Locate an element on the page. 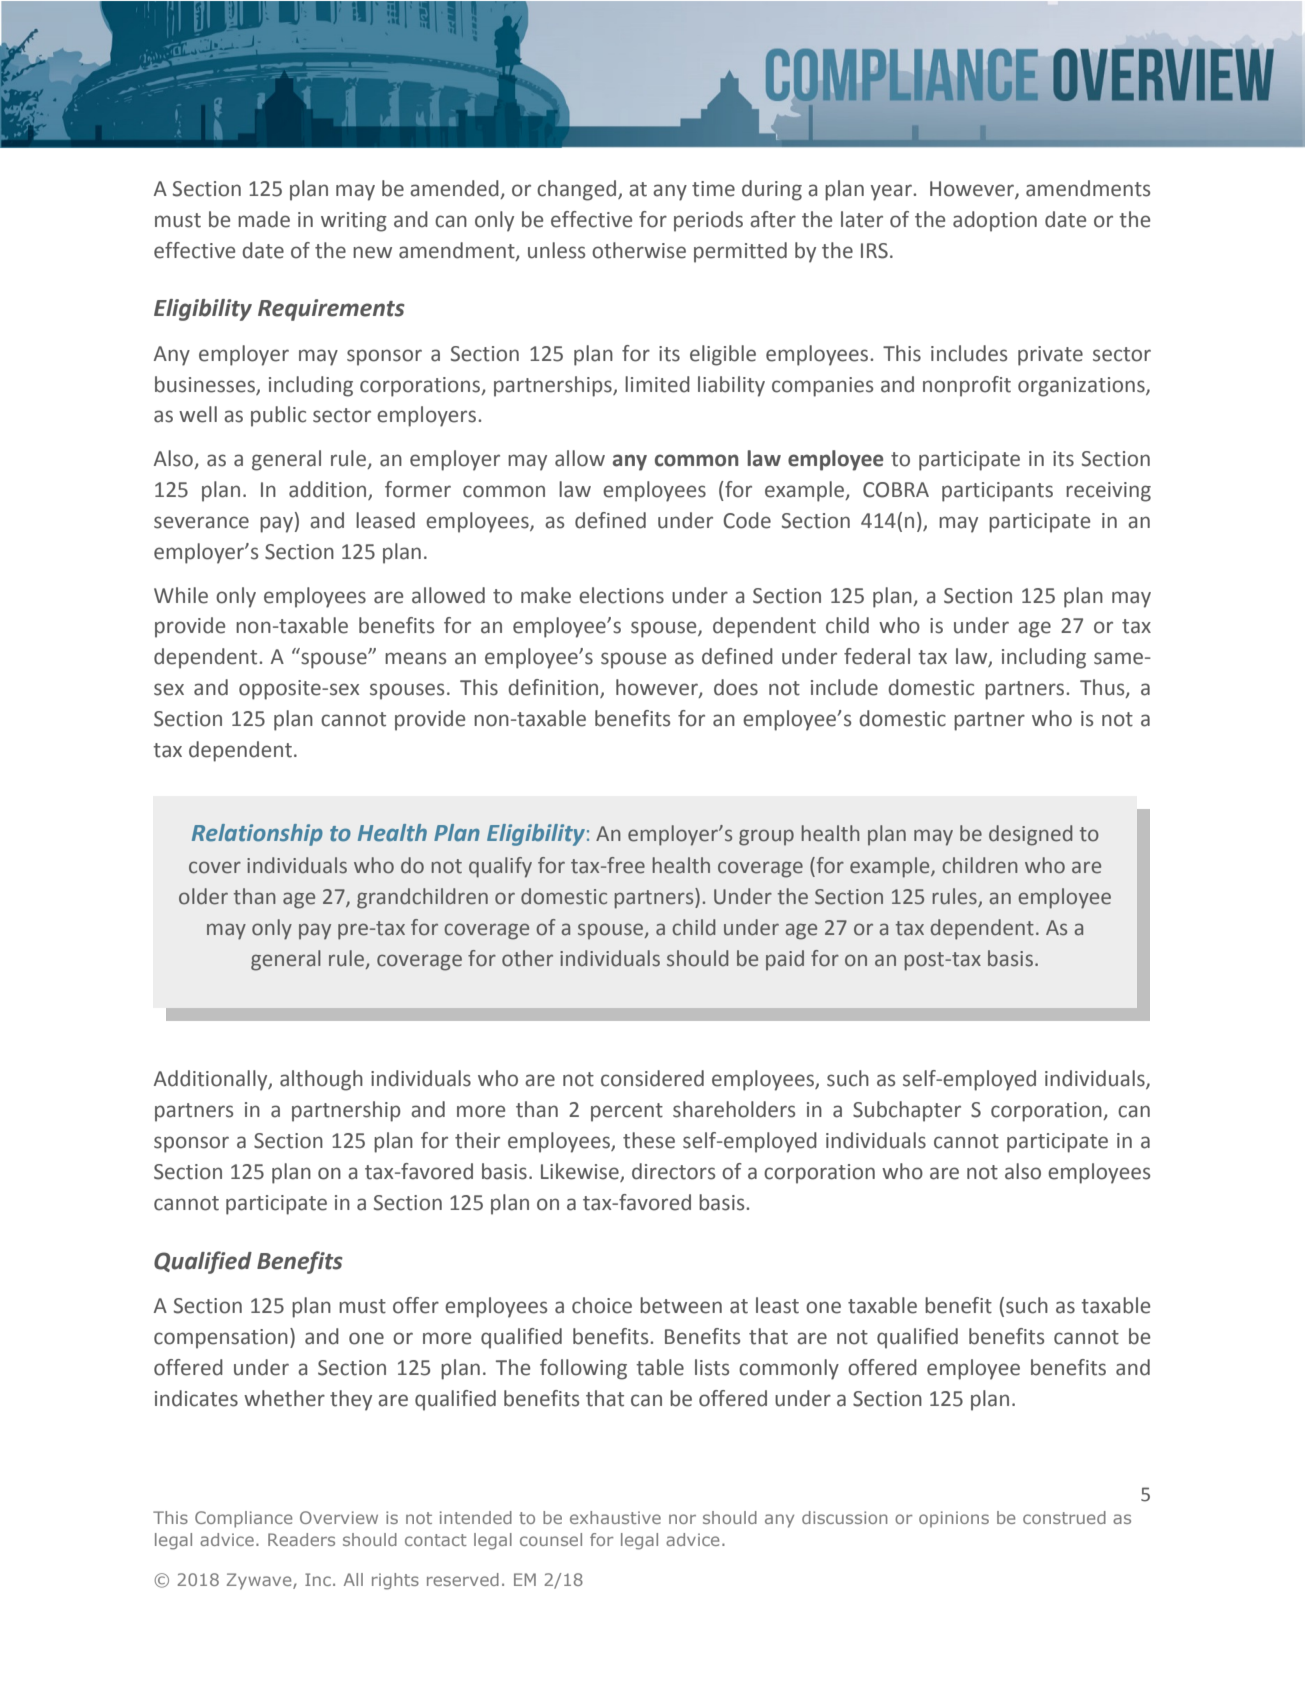  severance is located at coordinates (201, 522).
